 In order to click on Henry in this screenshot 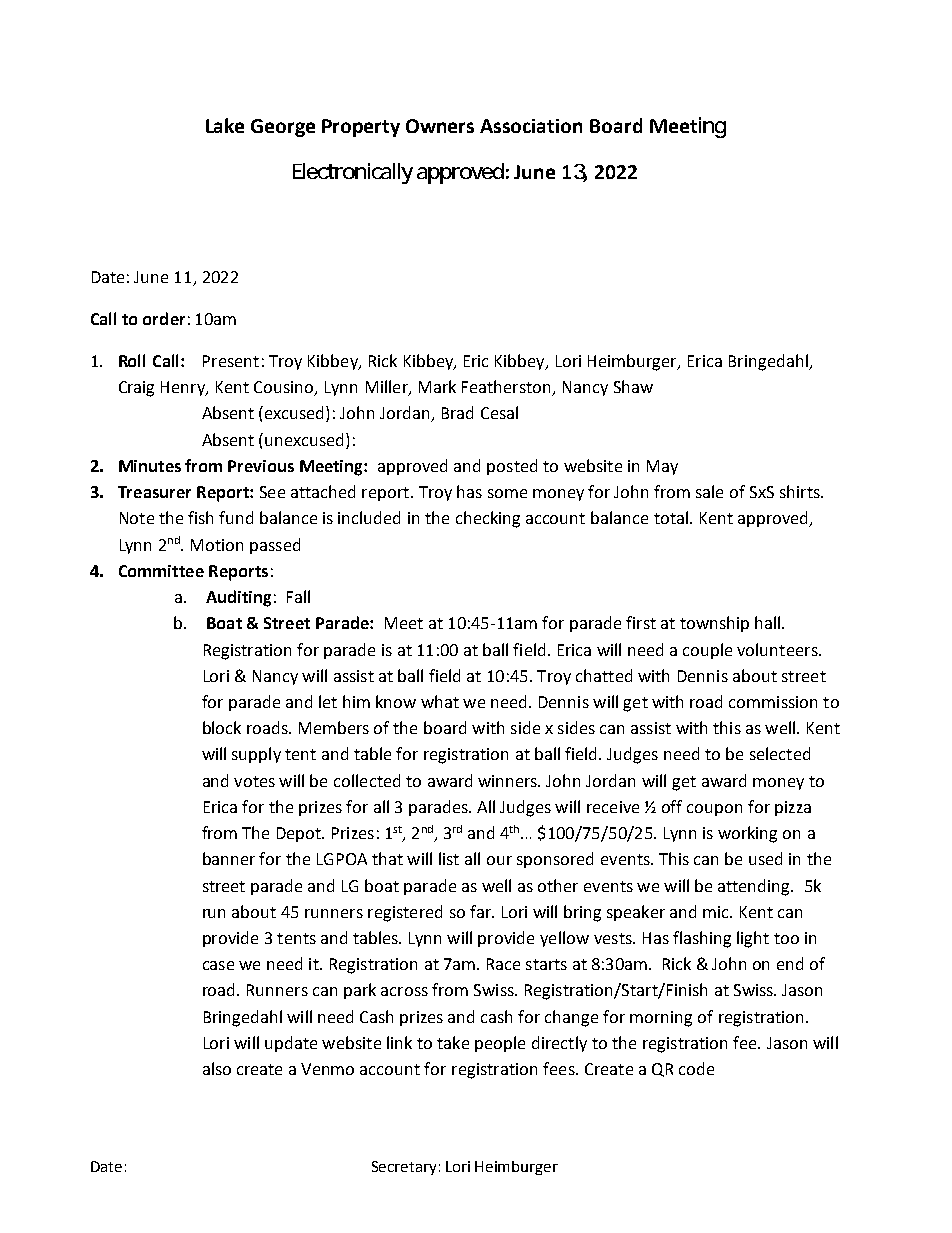, I will do `click(184, 388)`.
